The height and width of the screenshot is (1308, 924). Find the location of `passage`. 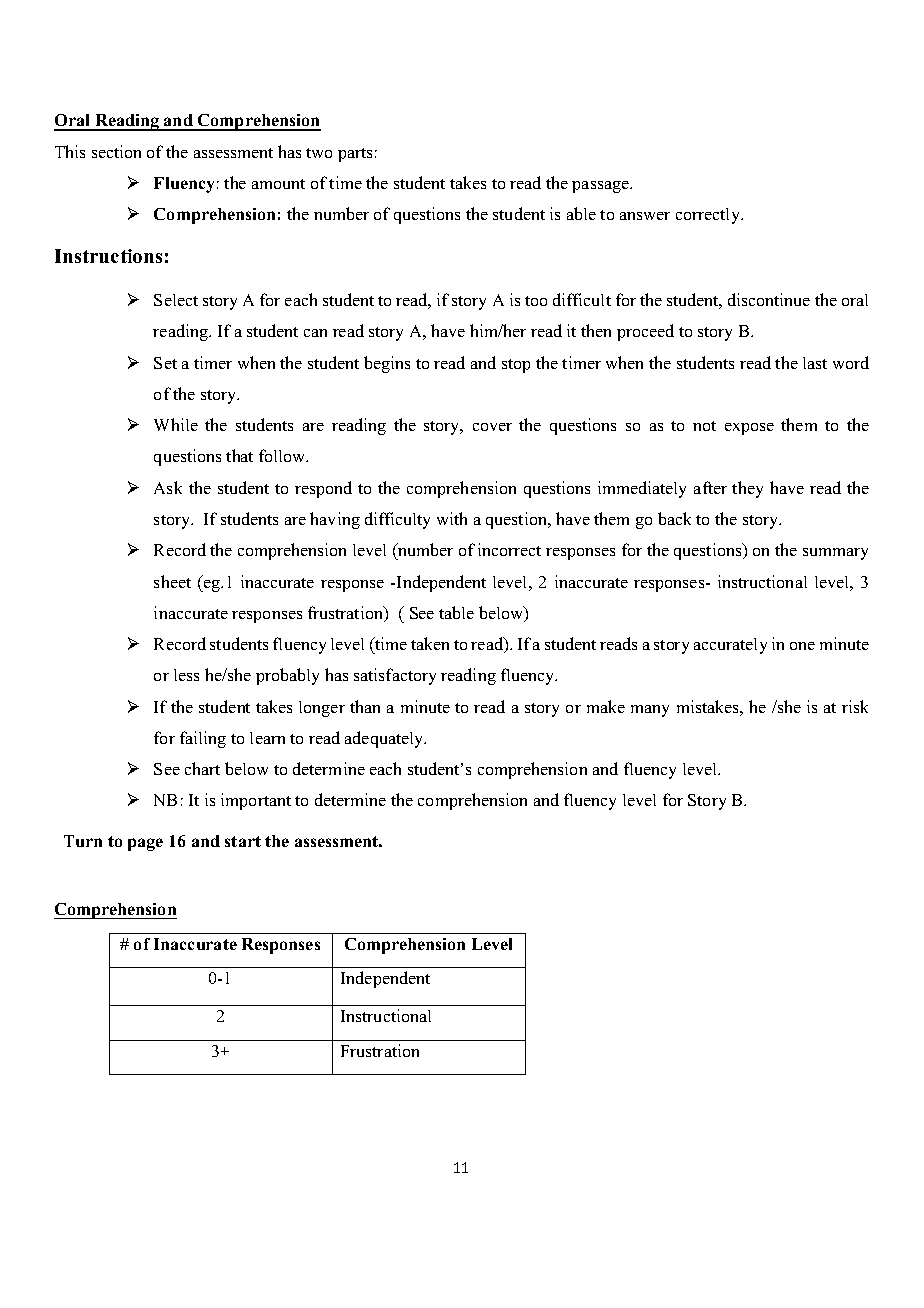

passage is located at coordinates (601, 187).
